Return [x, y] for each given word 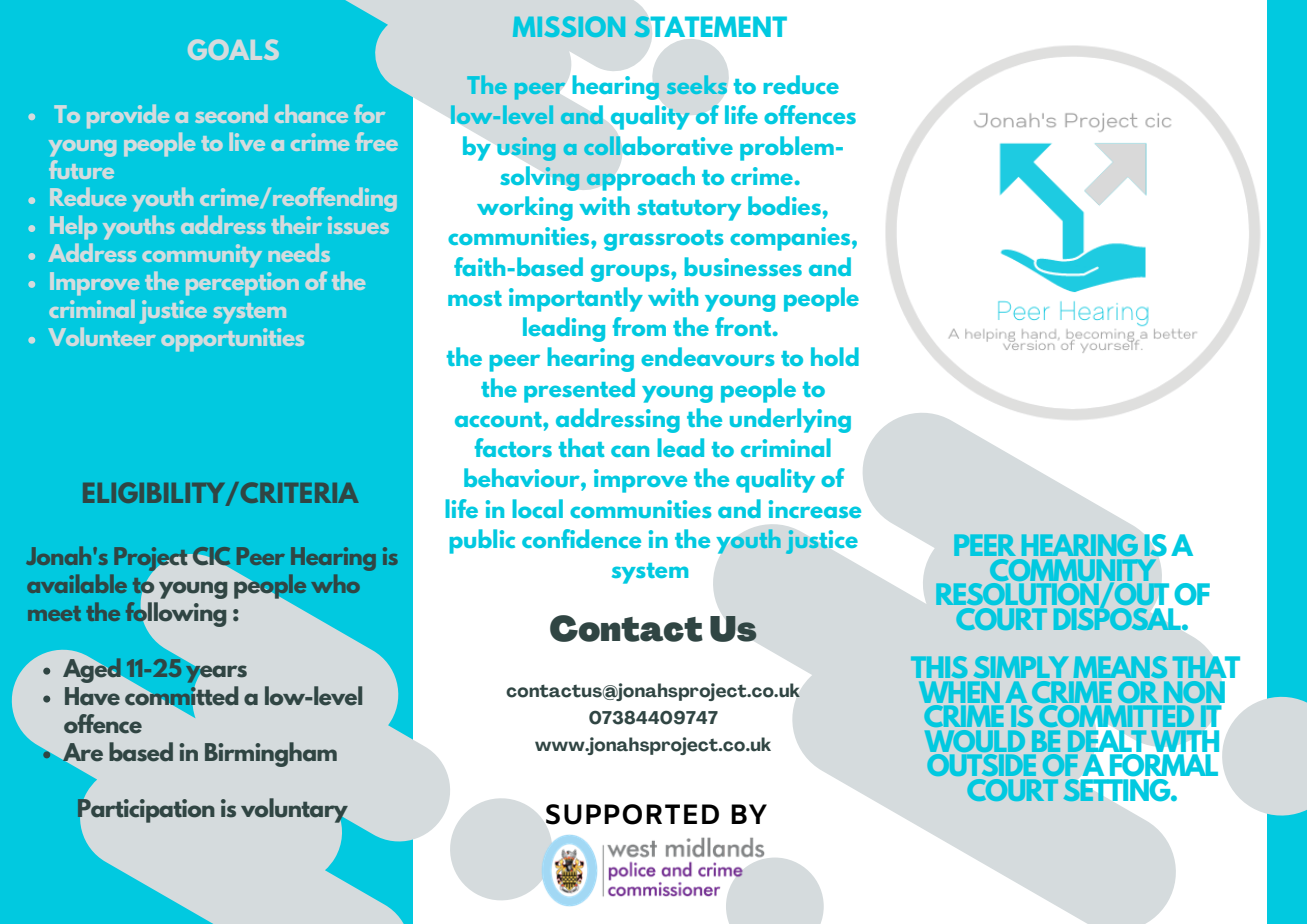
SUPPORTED [632, 814]
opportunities [232, 340]
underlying [790, 420]
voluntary [296, 811]
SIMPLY [1021, 667]
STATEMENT [710, 27]
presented [579, 390]
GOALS [233, 49]
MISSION [569, 26]
